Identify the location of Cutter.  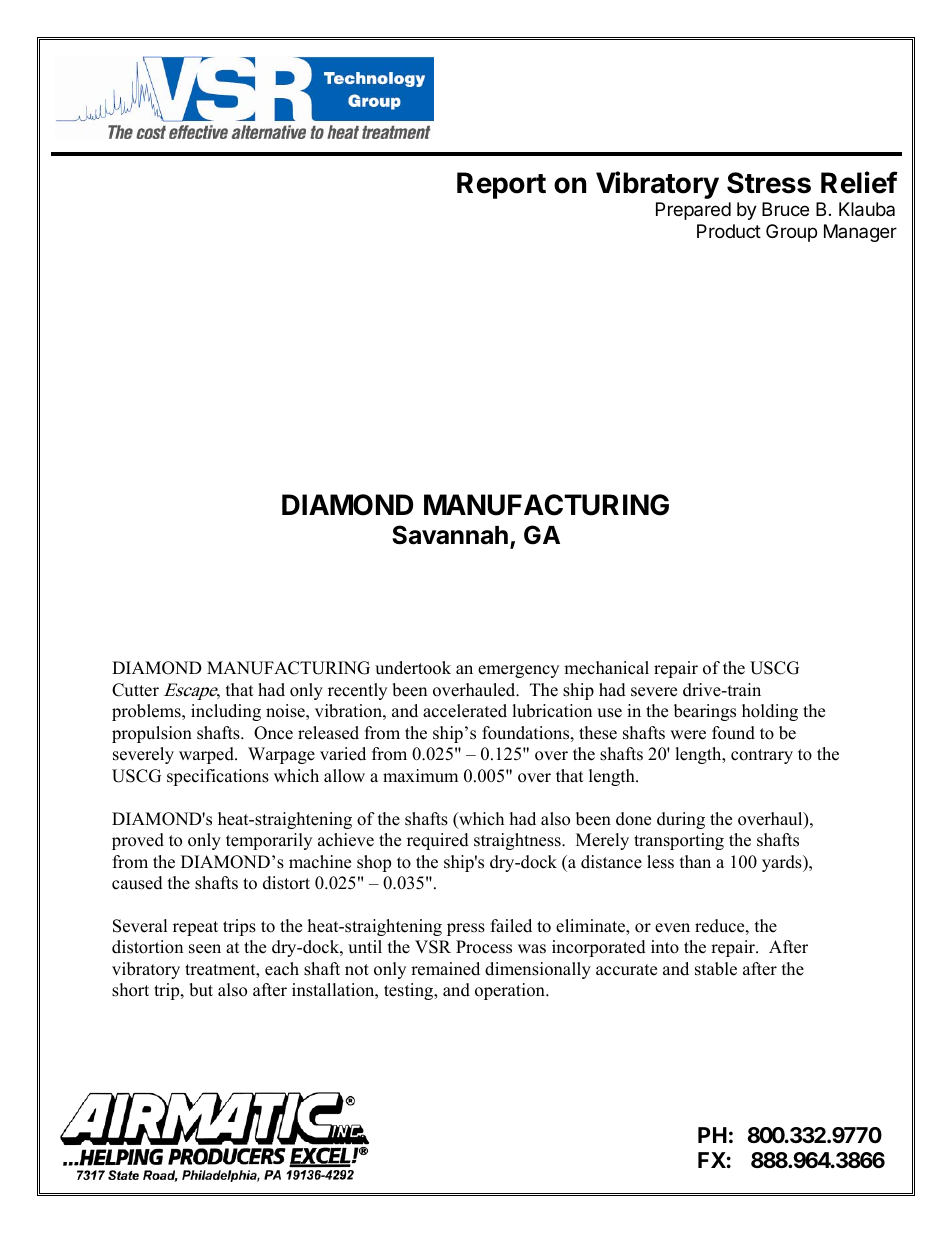
(135, 690).
